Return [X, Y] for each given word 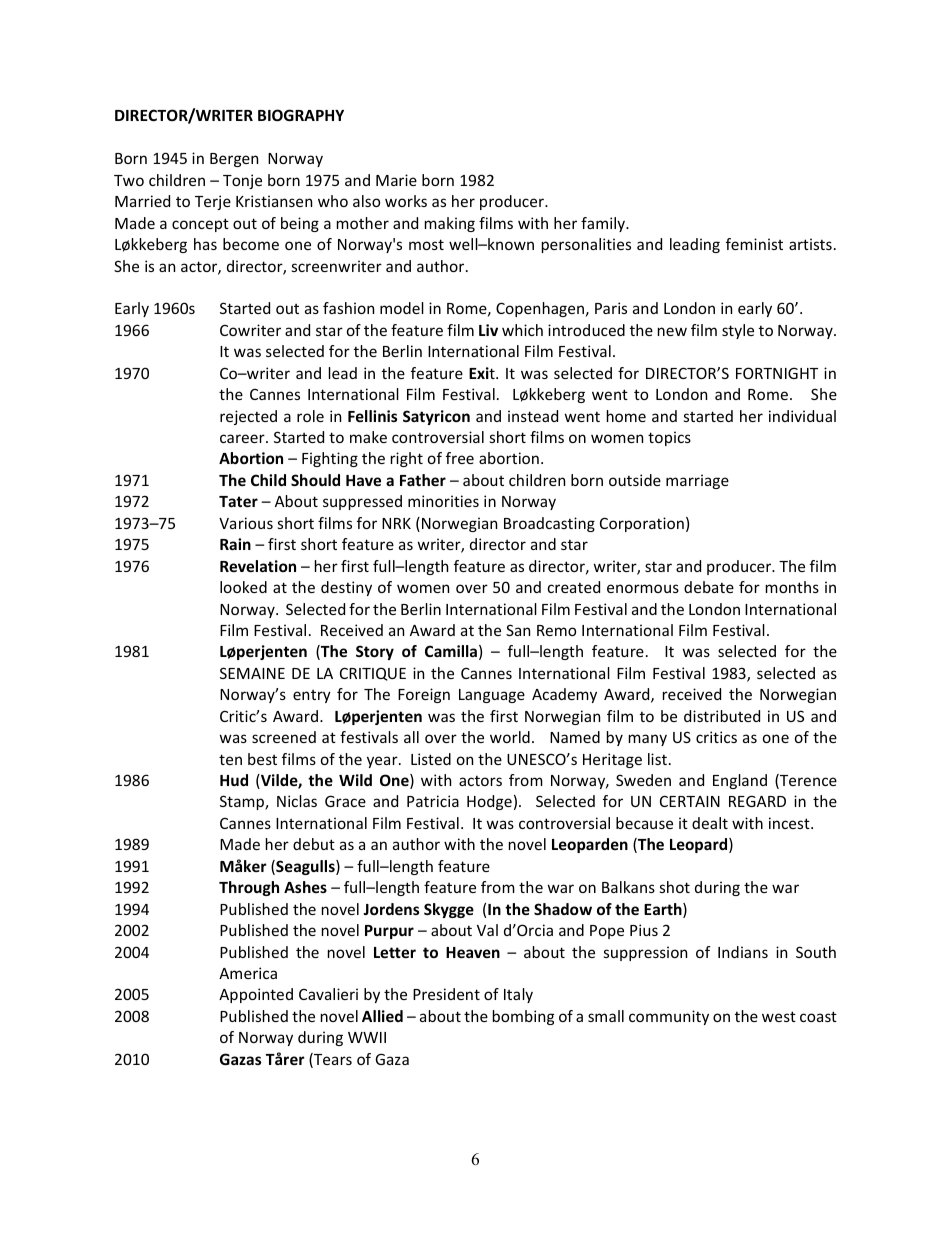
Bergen [234, 160]
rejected [248, 417]
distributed [722, 716]
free [460, 458]
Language [492, 696]
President [446, 994]
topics [669, 438]
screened [284, 737]
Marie [396, 180]
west [779, 1016]
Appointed [256, 995]
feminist [754, 244]
